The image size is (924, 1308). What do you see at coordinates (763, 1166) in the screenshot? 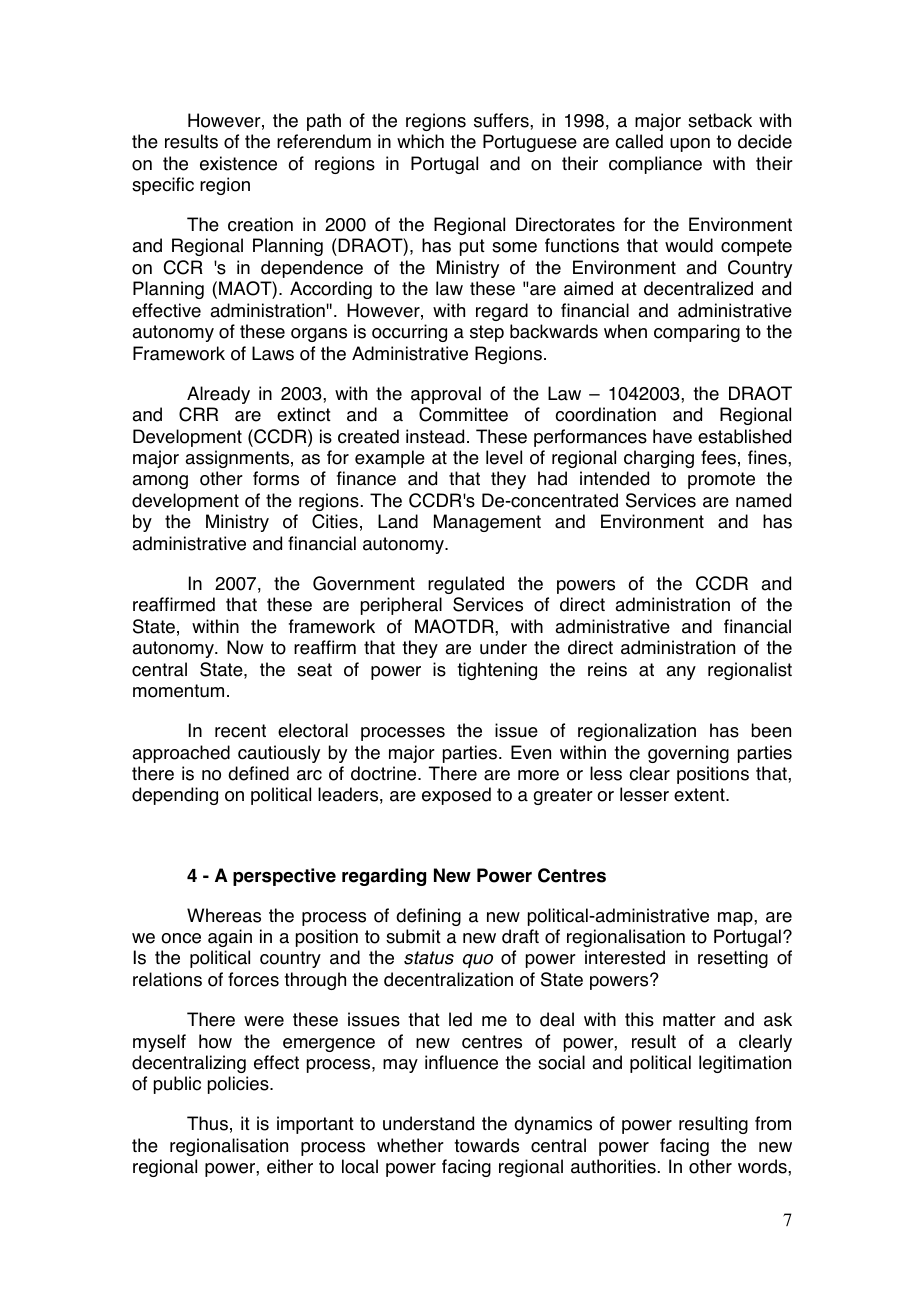
I see `words` at bounding box center [763, 1166].
